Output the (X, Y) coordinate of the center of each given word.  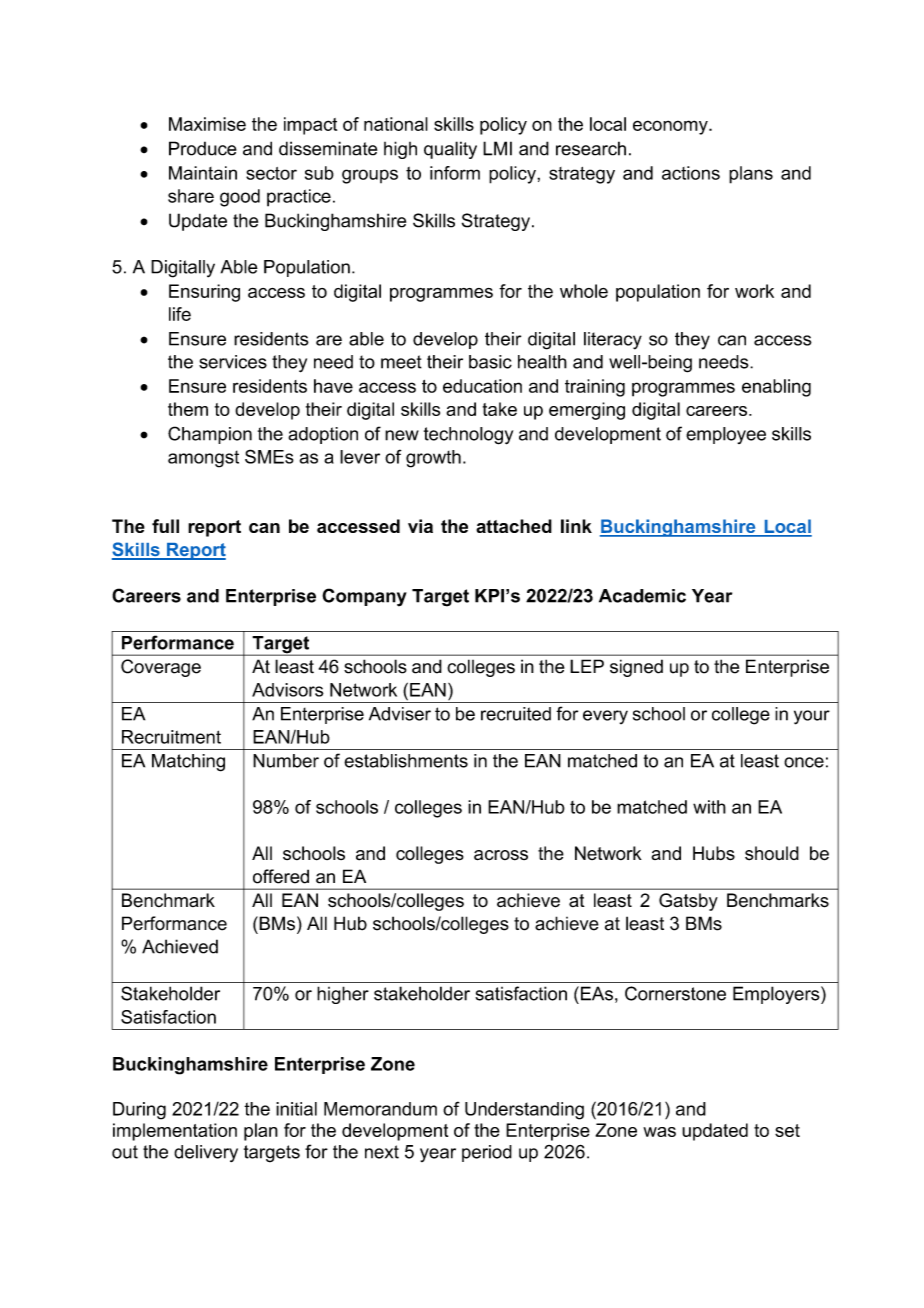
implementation (175, 1132)
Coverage (161, 668)
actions (691, 173)
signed (636, 668)
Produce (203, 148)
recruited (516, 714)
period (487, 1153)
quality (450, 150)
